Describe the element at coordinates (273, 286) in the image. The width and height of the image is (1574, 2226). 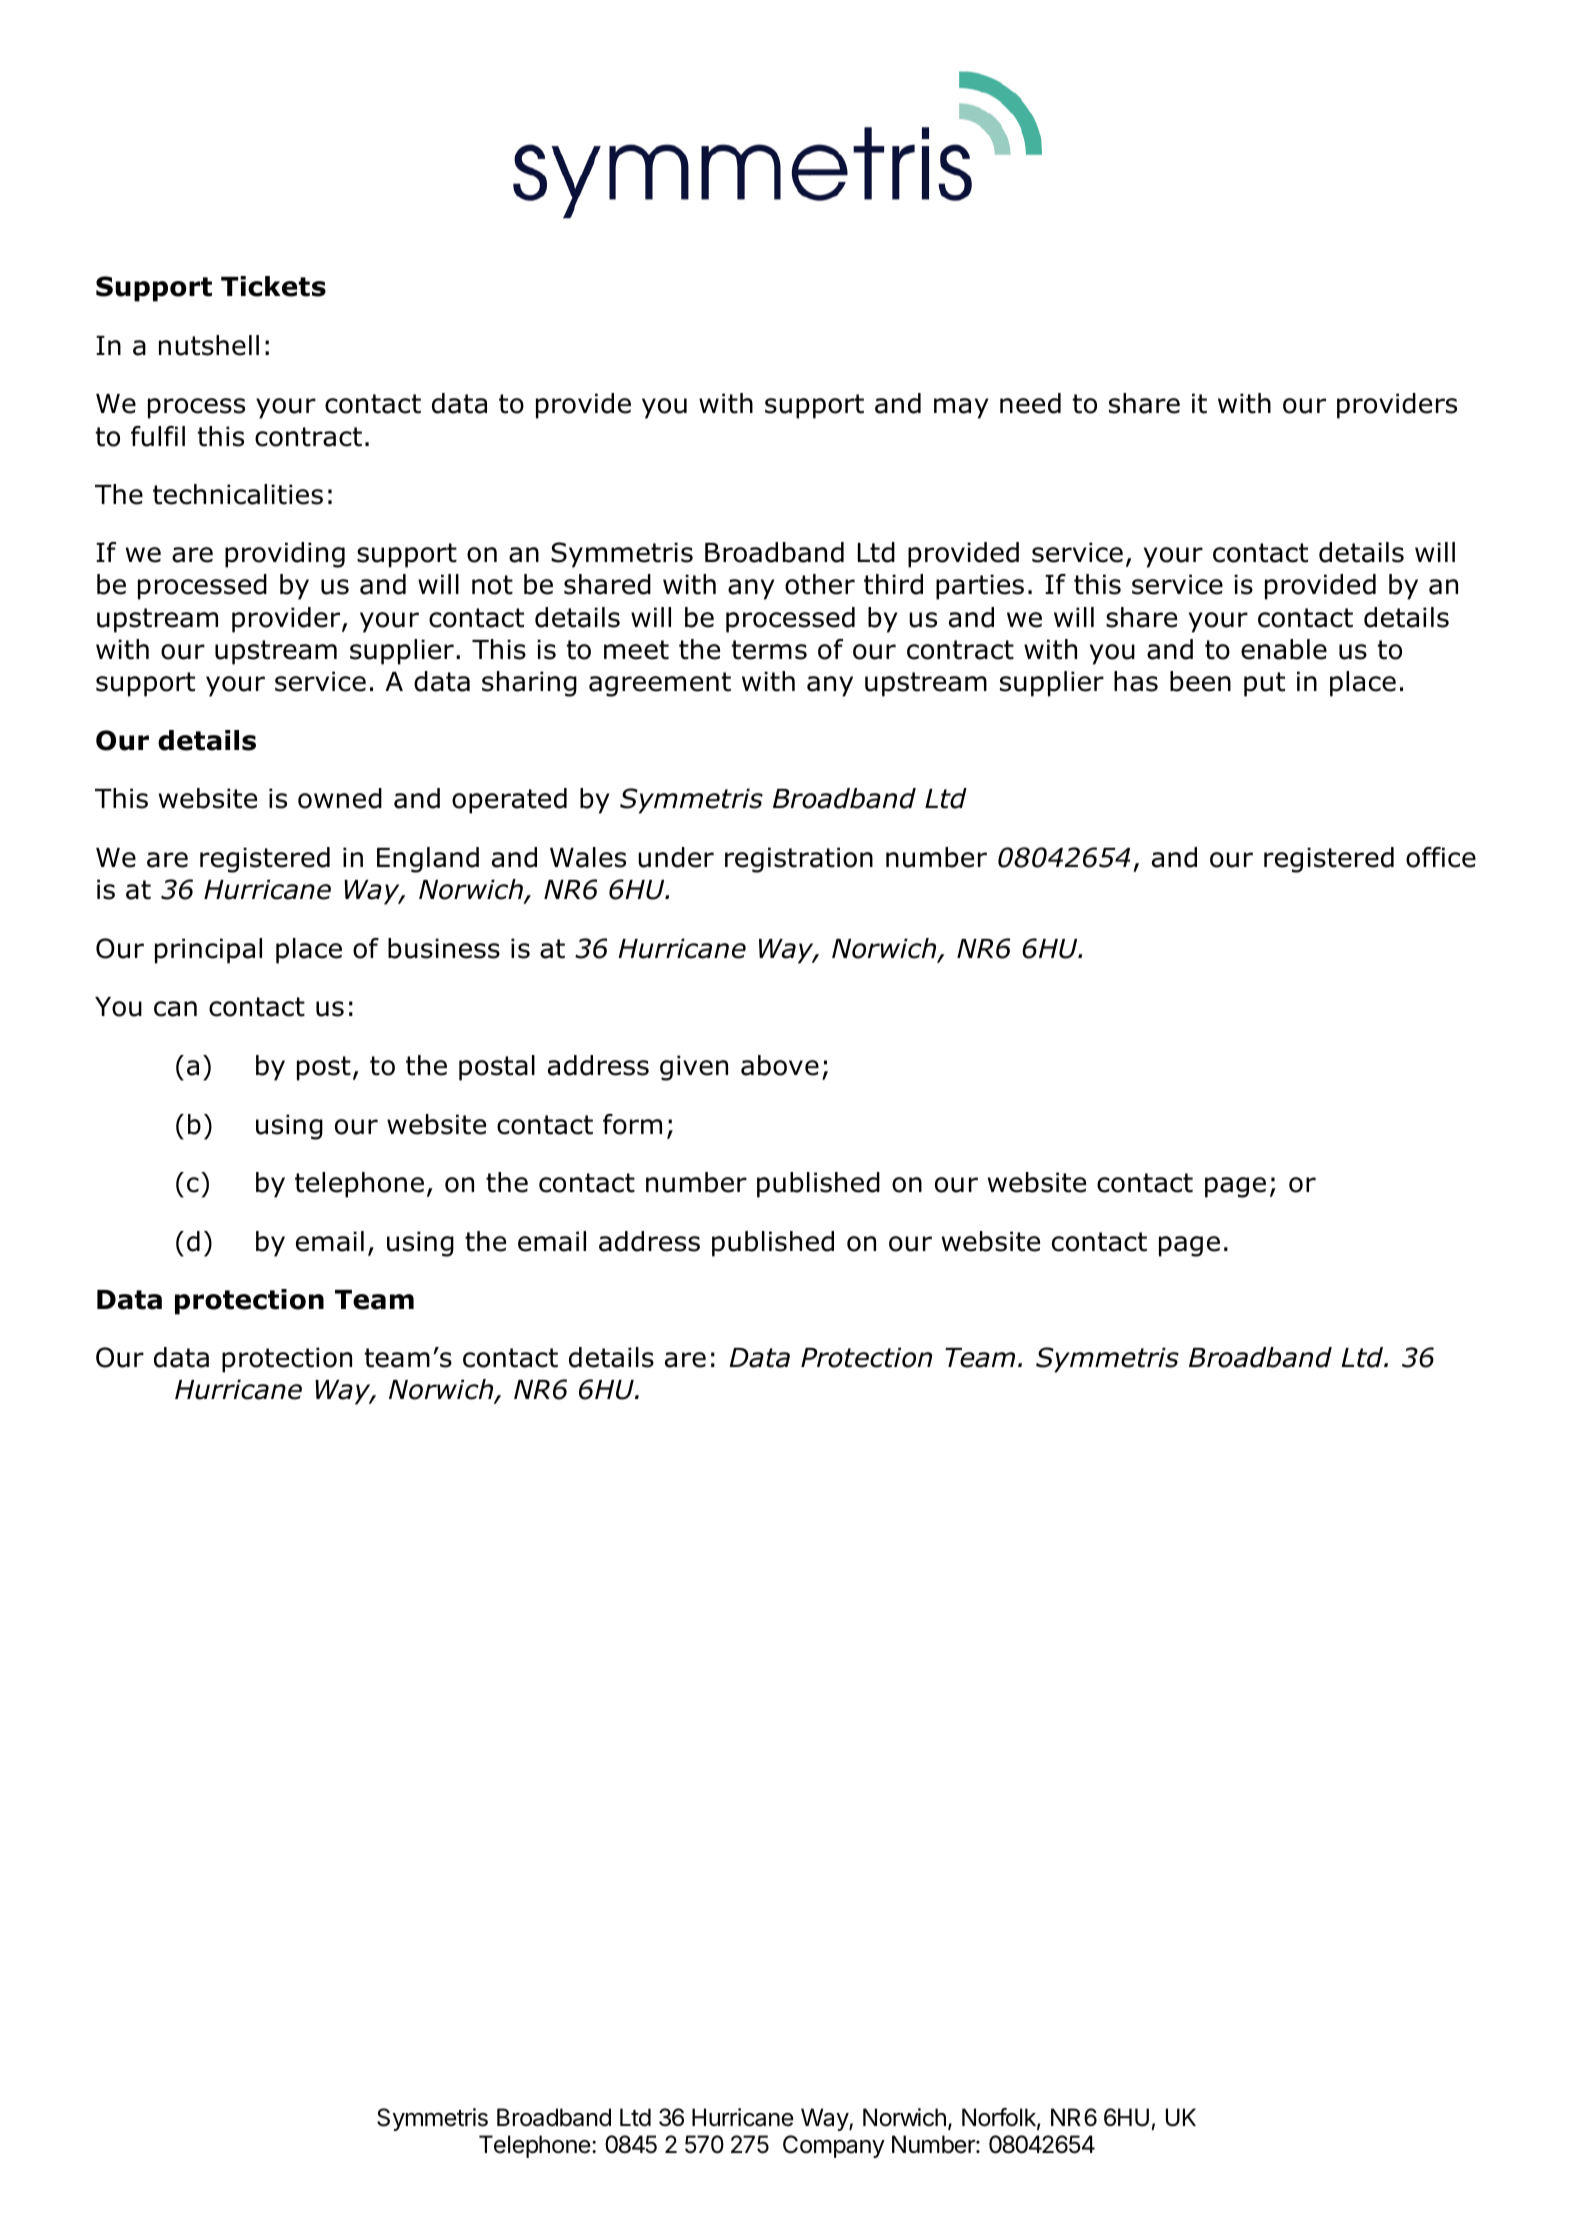
I see `Tickets` at that location.
